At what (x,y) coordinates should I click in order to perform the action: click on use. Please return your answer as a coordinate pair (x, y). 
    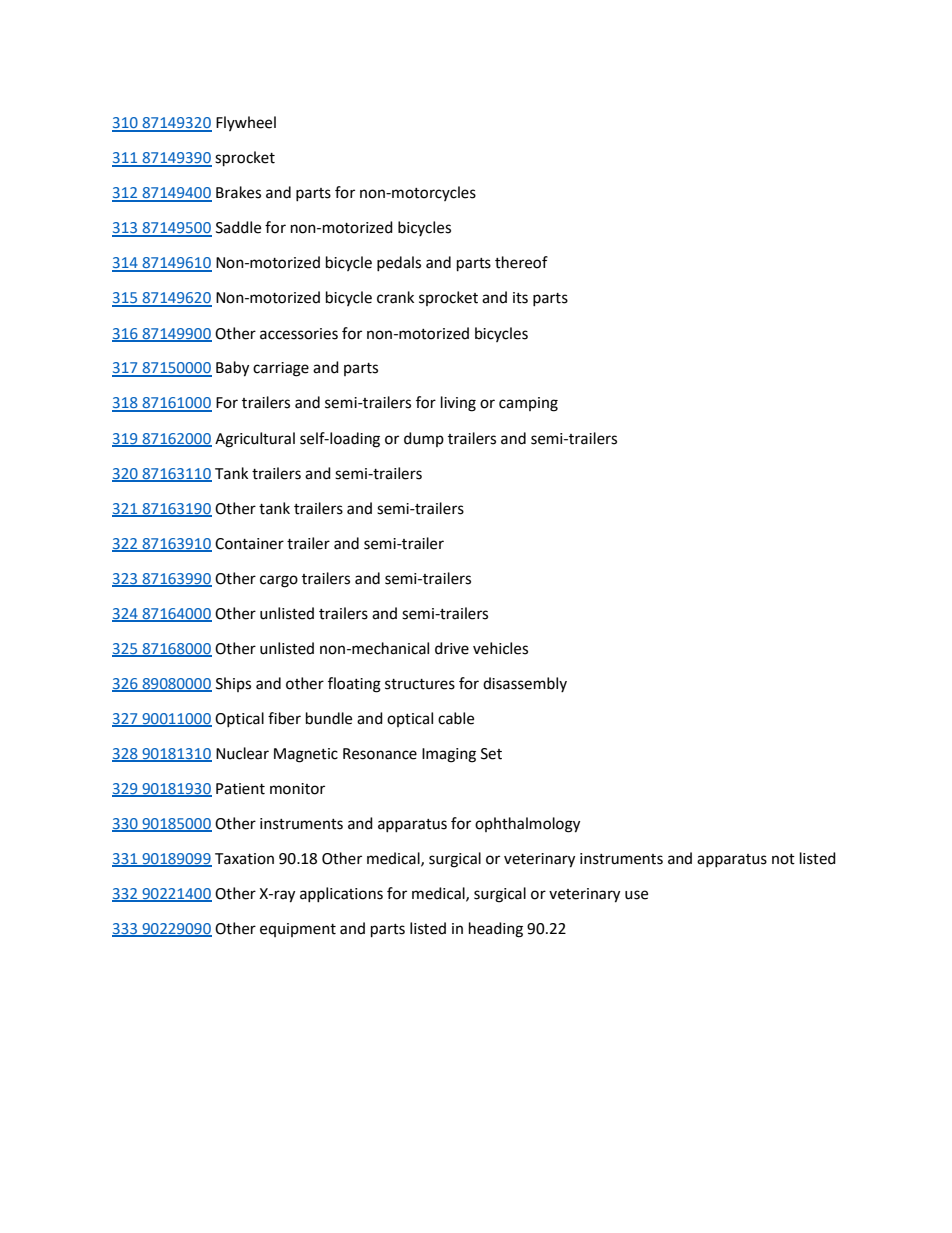
    Looking at the image, I should click on (636, 895).
